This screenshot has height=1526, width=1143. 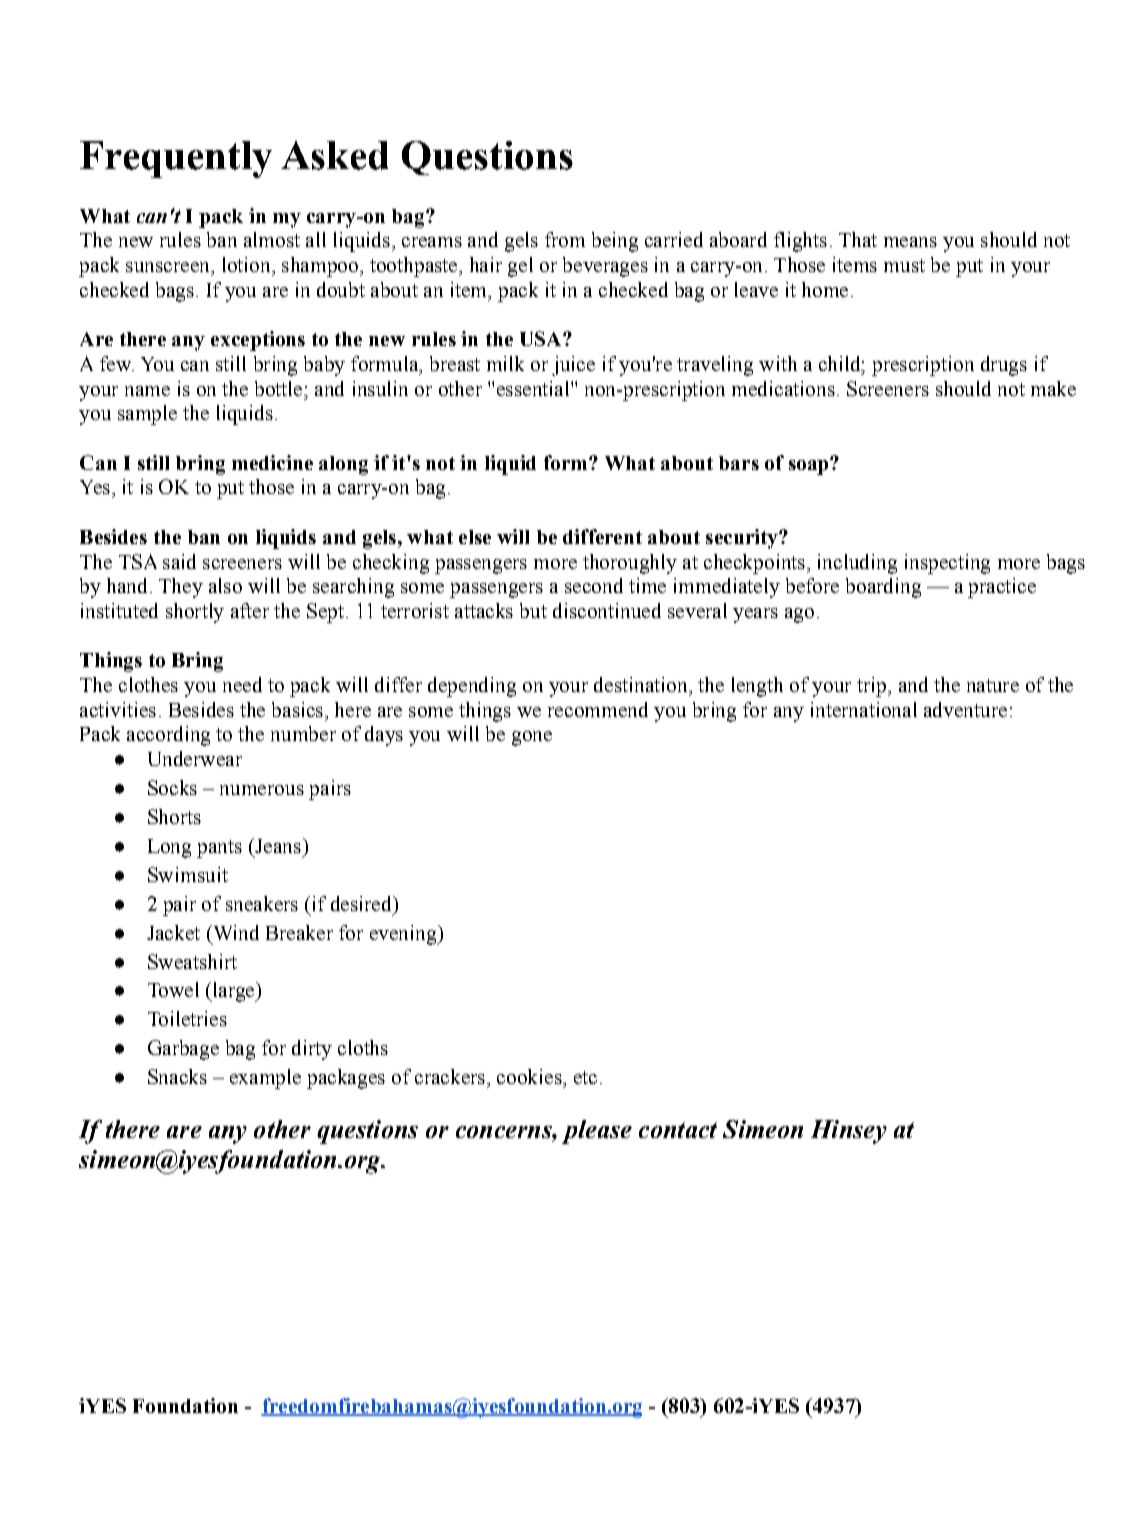 I want to click on evening, so click(x=404, y=935).
